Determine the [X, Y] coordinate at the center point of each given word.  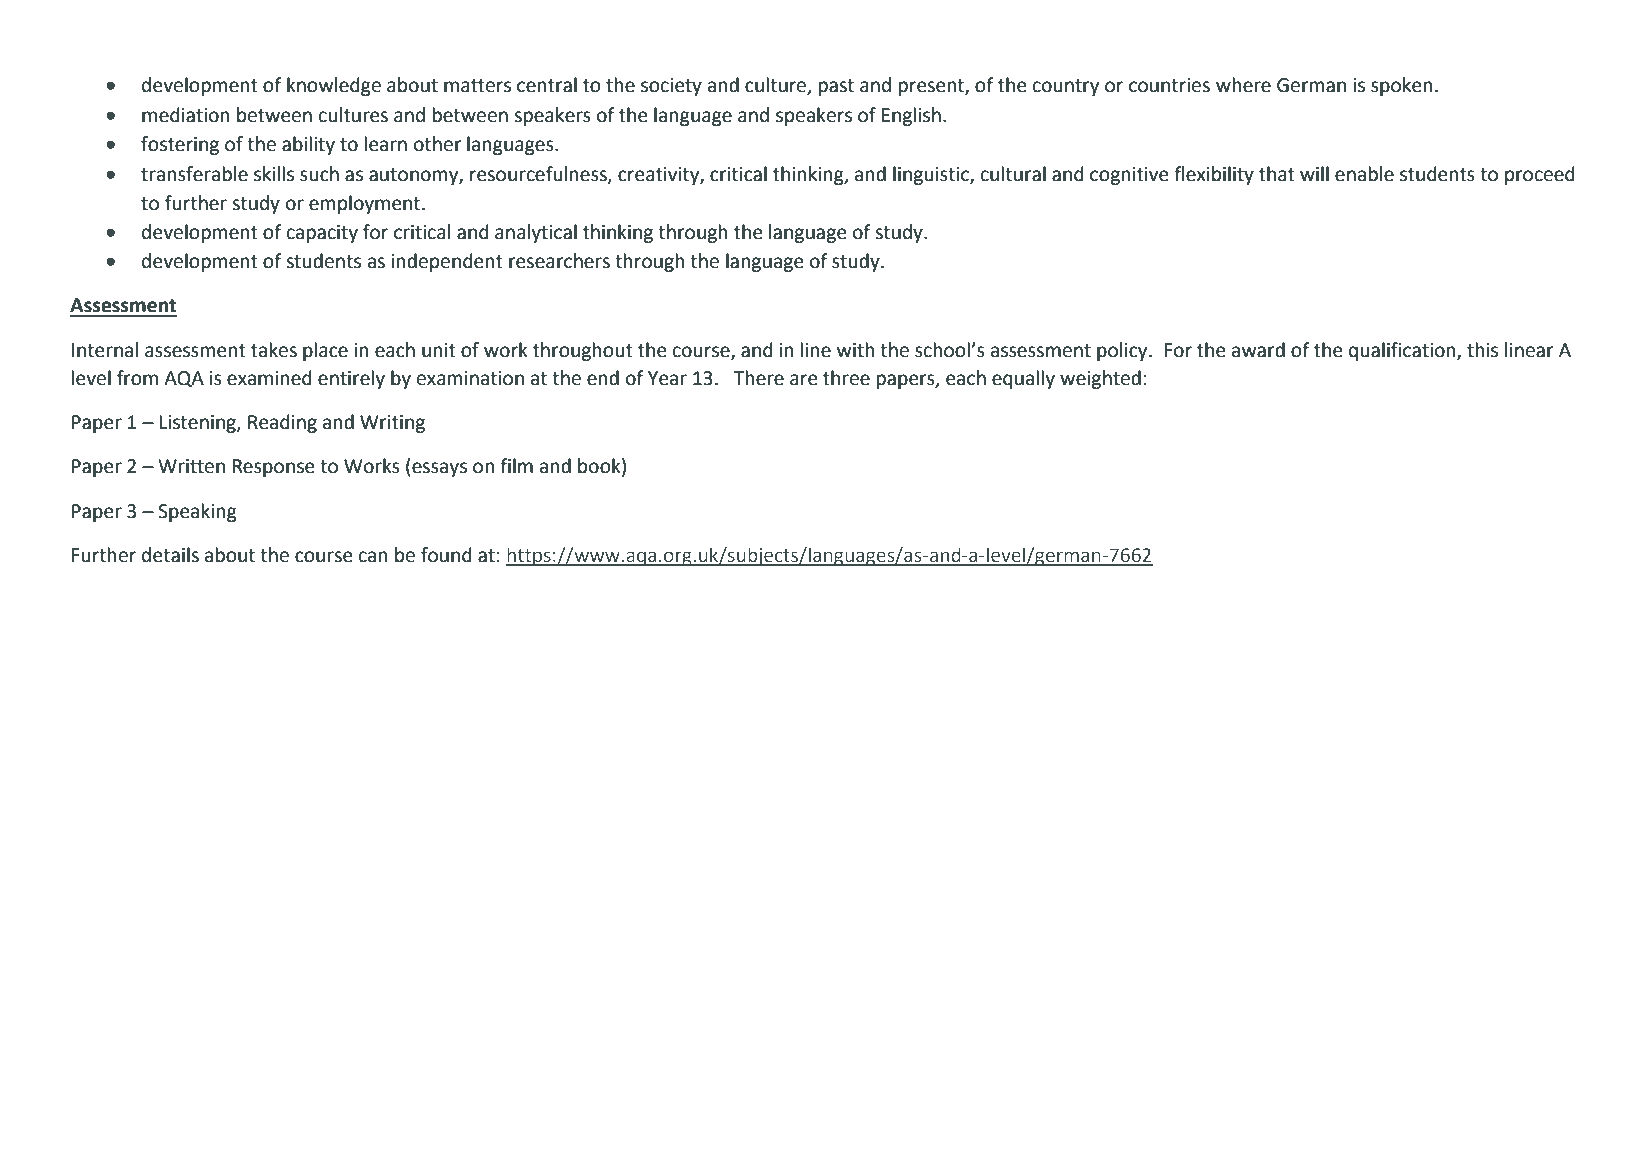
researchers [559, 261]
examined [269, 378]
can [373, 557]
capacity [322, 234]
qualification [1403, 351]
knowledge [334, 86]
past [836, 87]
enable [1364, 174]
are [803, 380]
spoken [1402, 86]
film [516, 465]
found [446, 555]
